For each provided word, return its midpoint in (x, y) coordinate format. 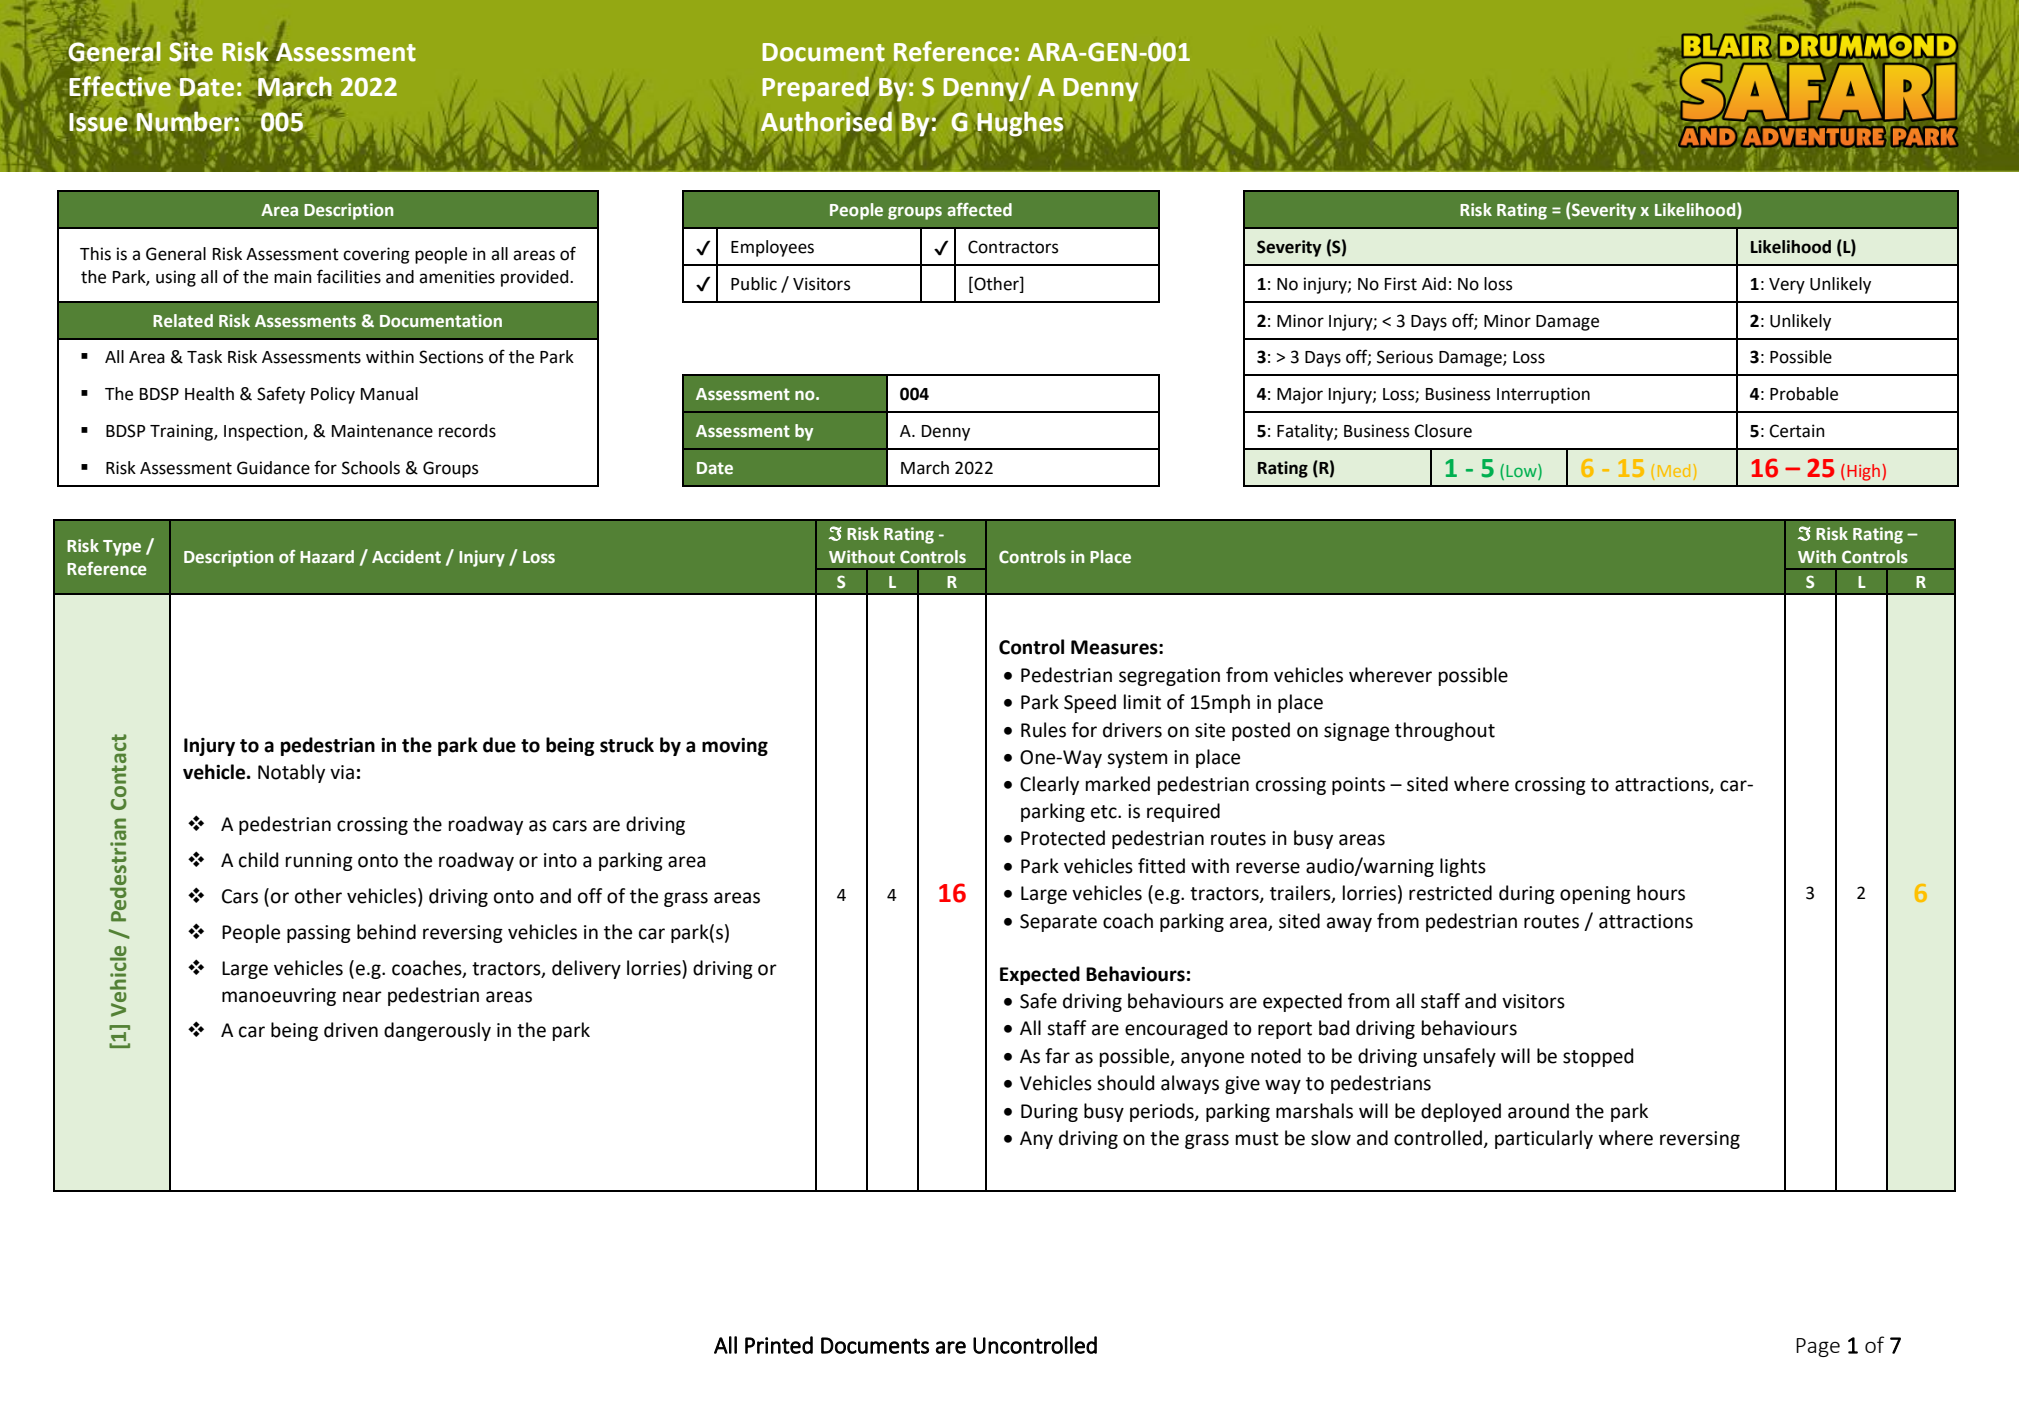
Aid (1434, 284)
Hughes (1020, 124)
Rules (1043, 730)
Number (185, 122)
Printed (779, 1345)
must (1257, 1139)
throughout (1445, 731)
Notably (291, 773)
